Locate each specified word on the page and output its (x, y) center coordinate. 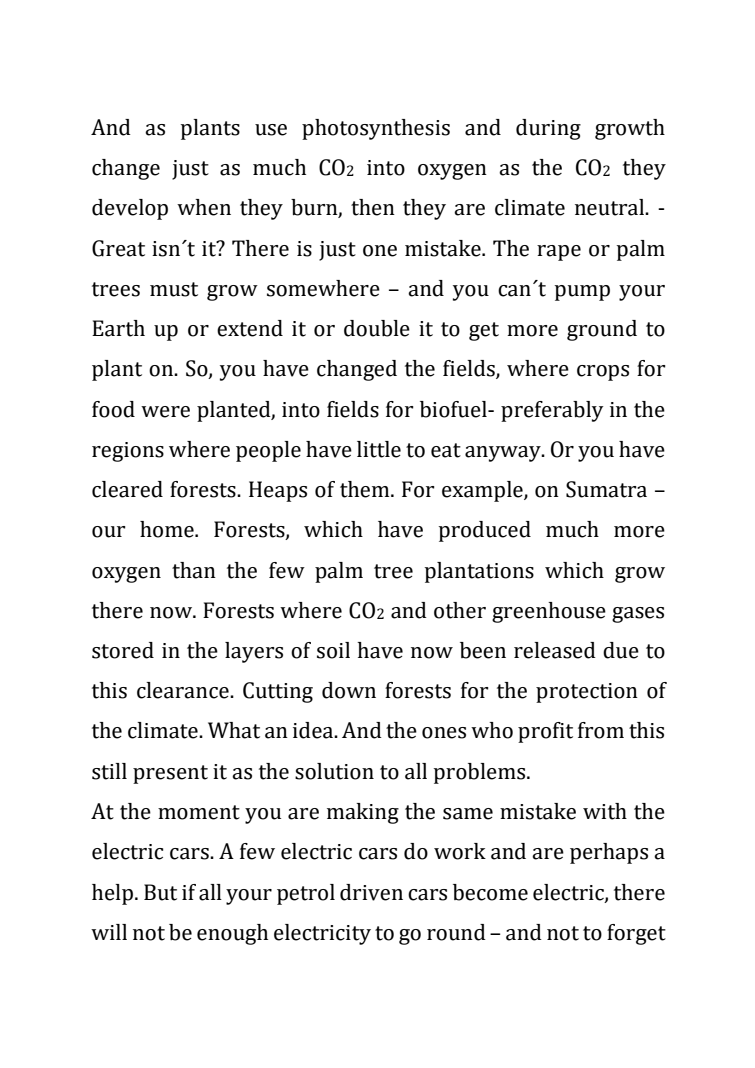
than (194, 570)
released (555, 650)
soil (333, 650)
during (548, 129)
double (377, 328)
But (160, 892)
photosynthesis (376, 129)
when (204, 207)
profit (545, 732)
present (170, 774)
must (174, 289)
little (379, 449)
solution (334, 771)
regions (128, 452)
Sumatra (606, 489)
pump (582, 293)
